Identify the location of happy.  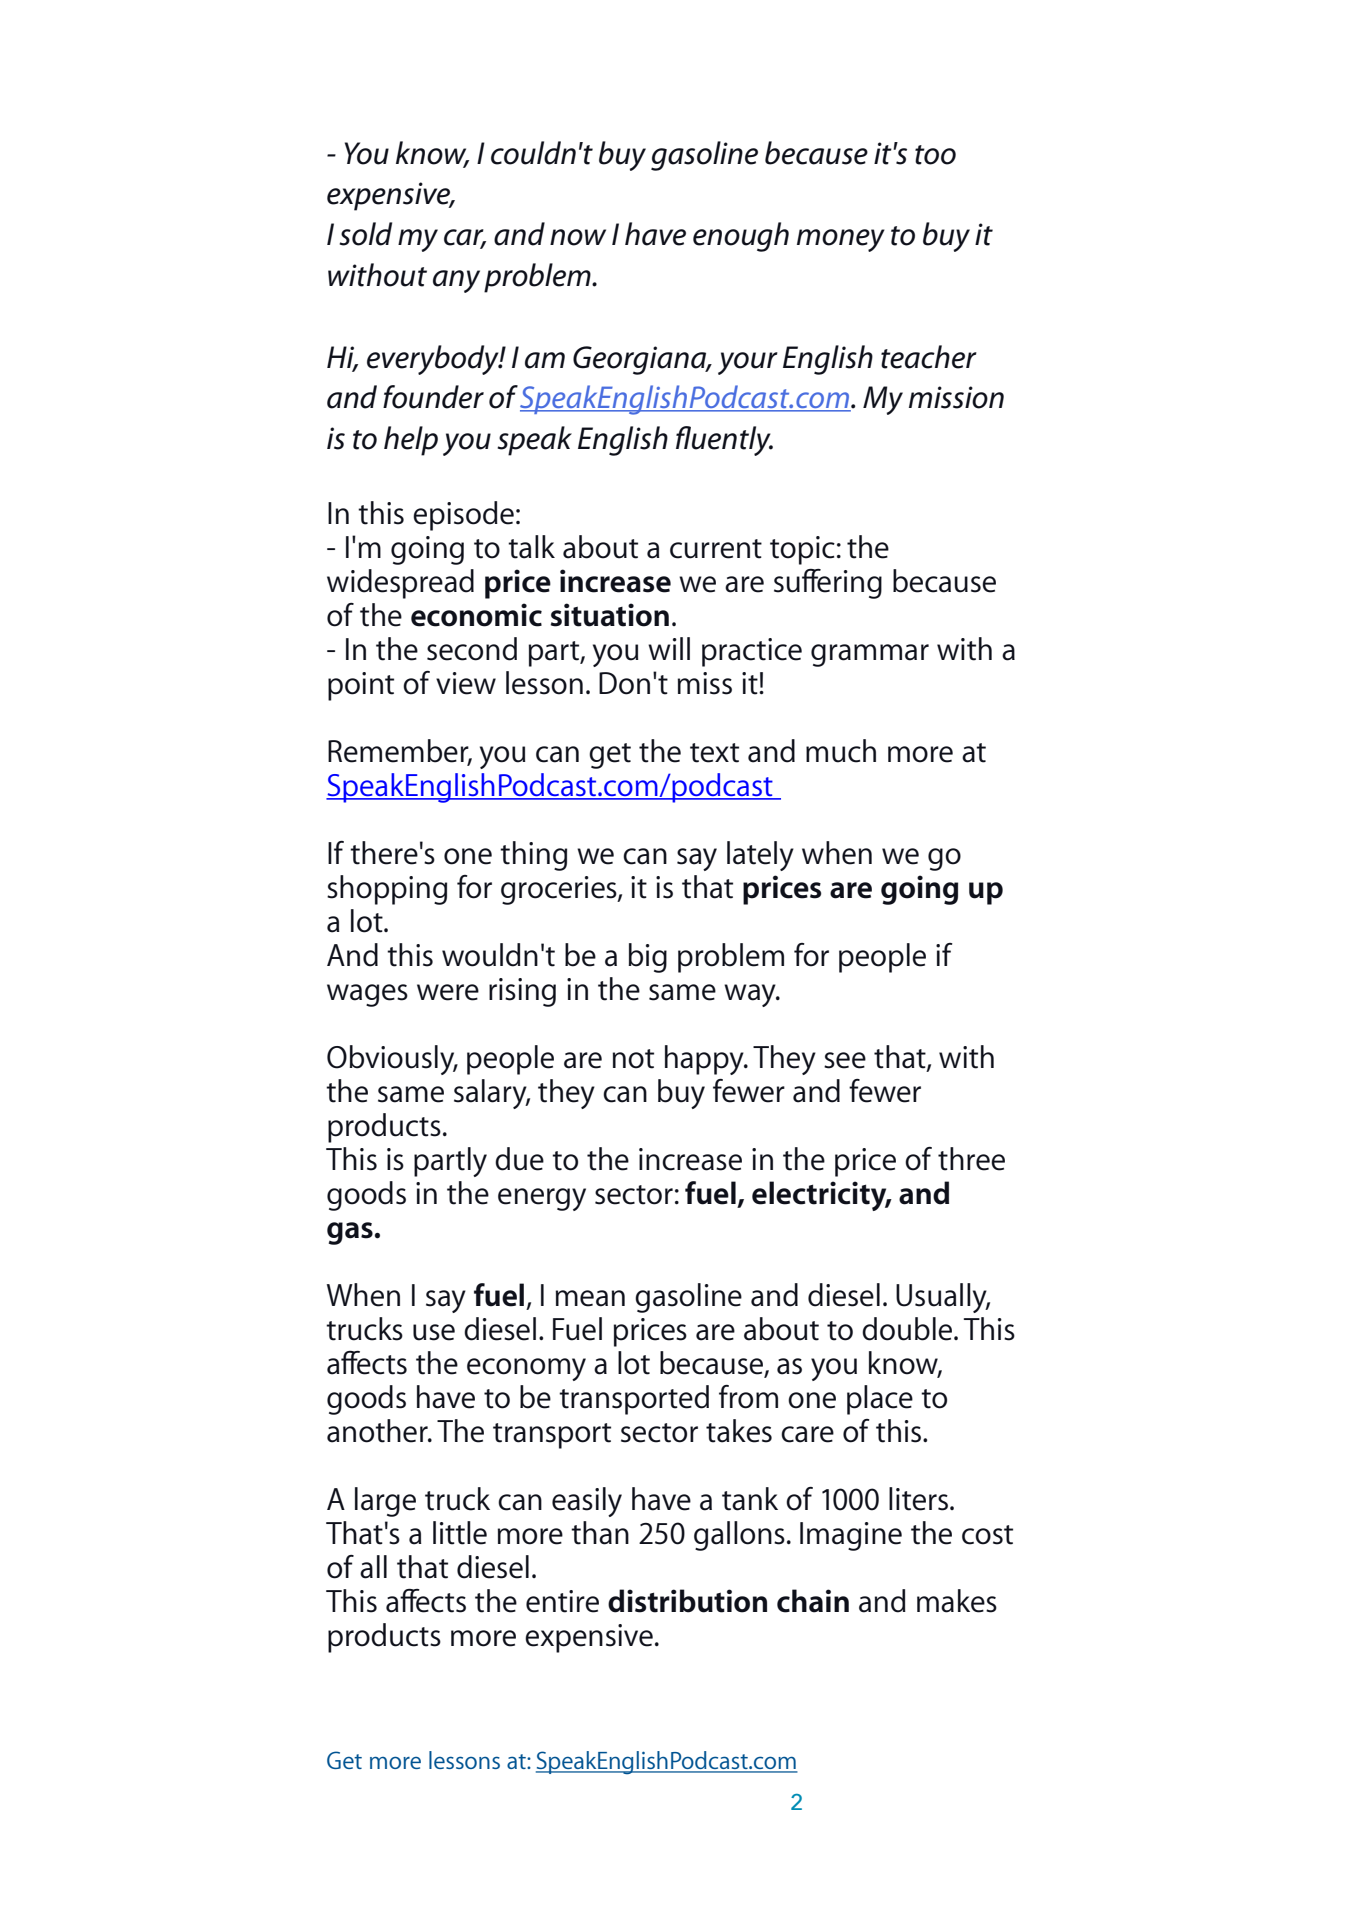
(705, 1060).
